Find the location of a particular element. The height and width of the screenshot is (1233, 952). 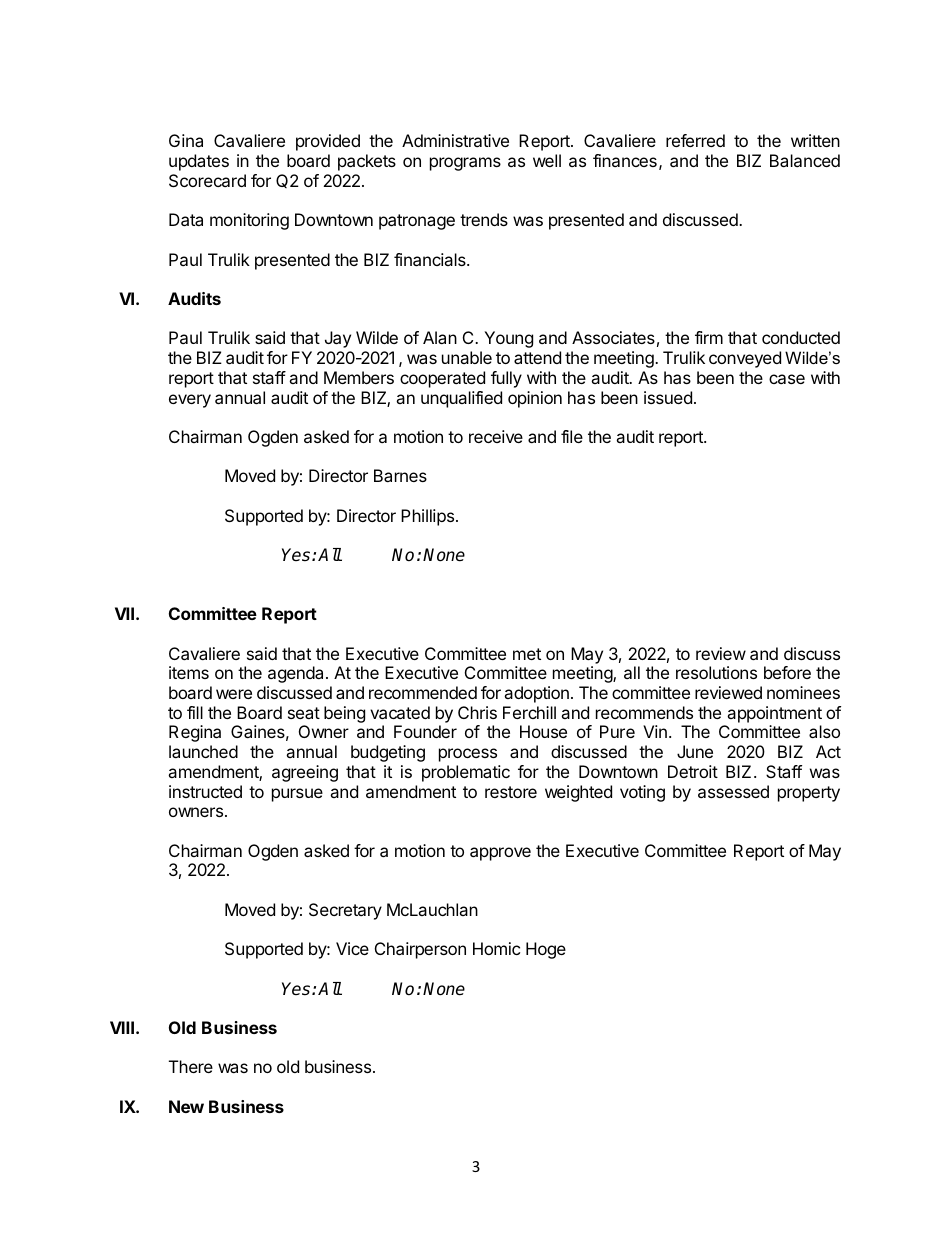

There is located at coordinates (191, 1066).
